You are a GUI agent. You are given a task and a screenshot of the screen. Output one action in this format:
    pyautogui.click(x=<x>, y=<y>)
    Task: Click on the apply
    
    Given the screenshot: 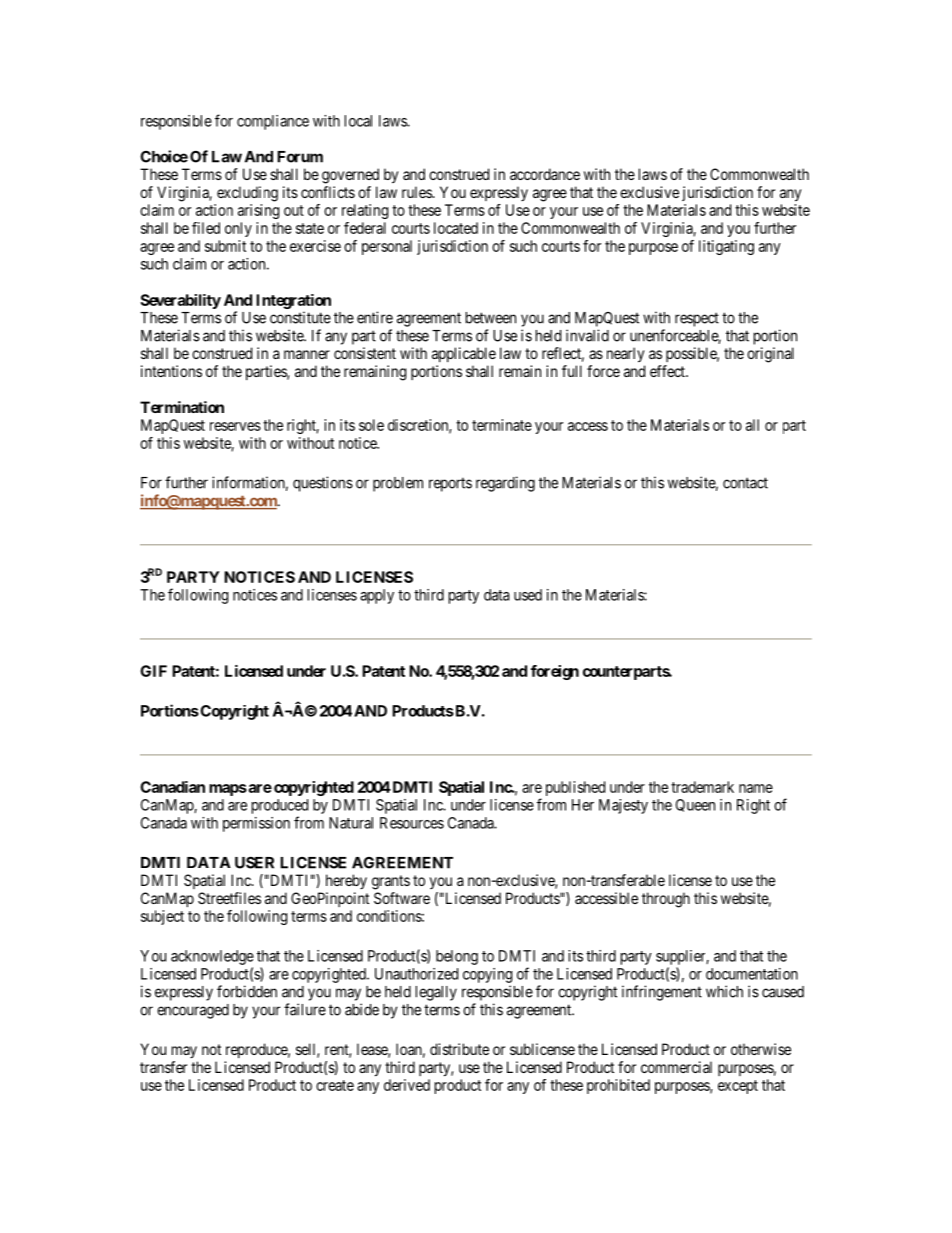 What is the action you would take?
    pyautogui.click(x=377, y=596)
